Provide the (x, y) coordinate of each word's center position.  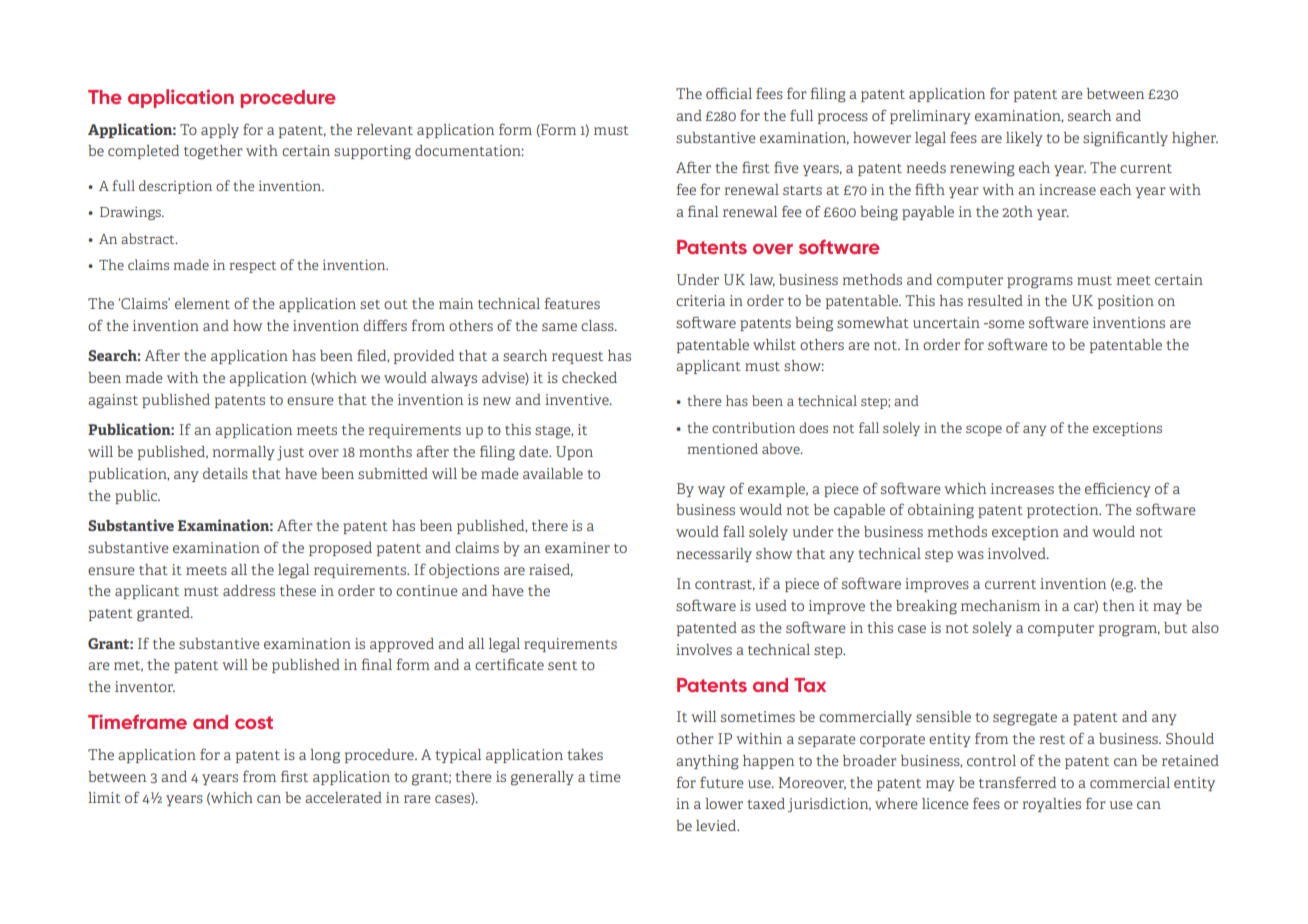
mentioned (723, 448)
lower (724, 803)
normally (244, 453)
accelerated (343, 797)
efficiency (1118, 489)
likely (1024, 139)
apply (220, 131)
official (729, 93)
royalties (1052, 805)
